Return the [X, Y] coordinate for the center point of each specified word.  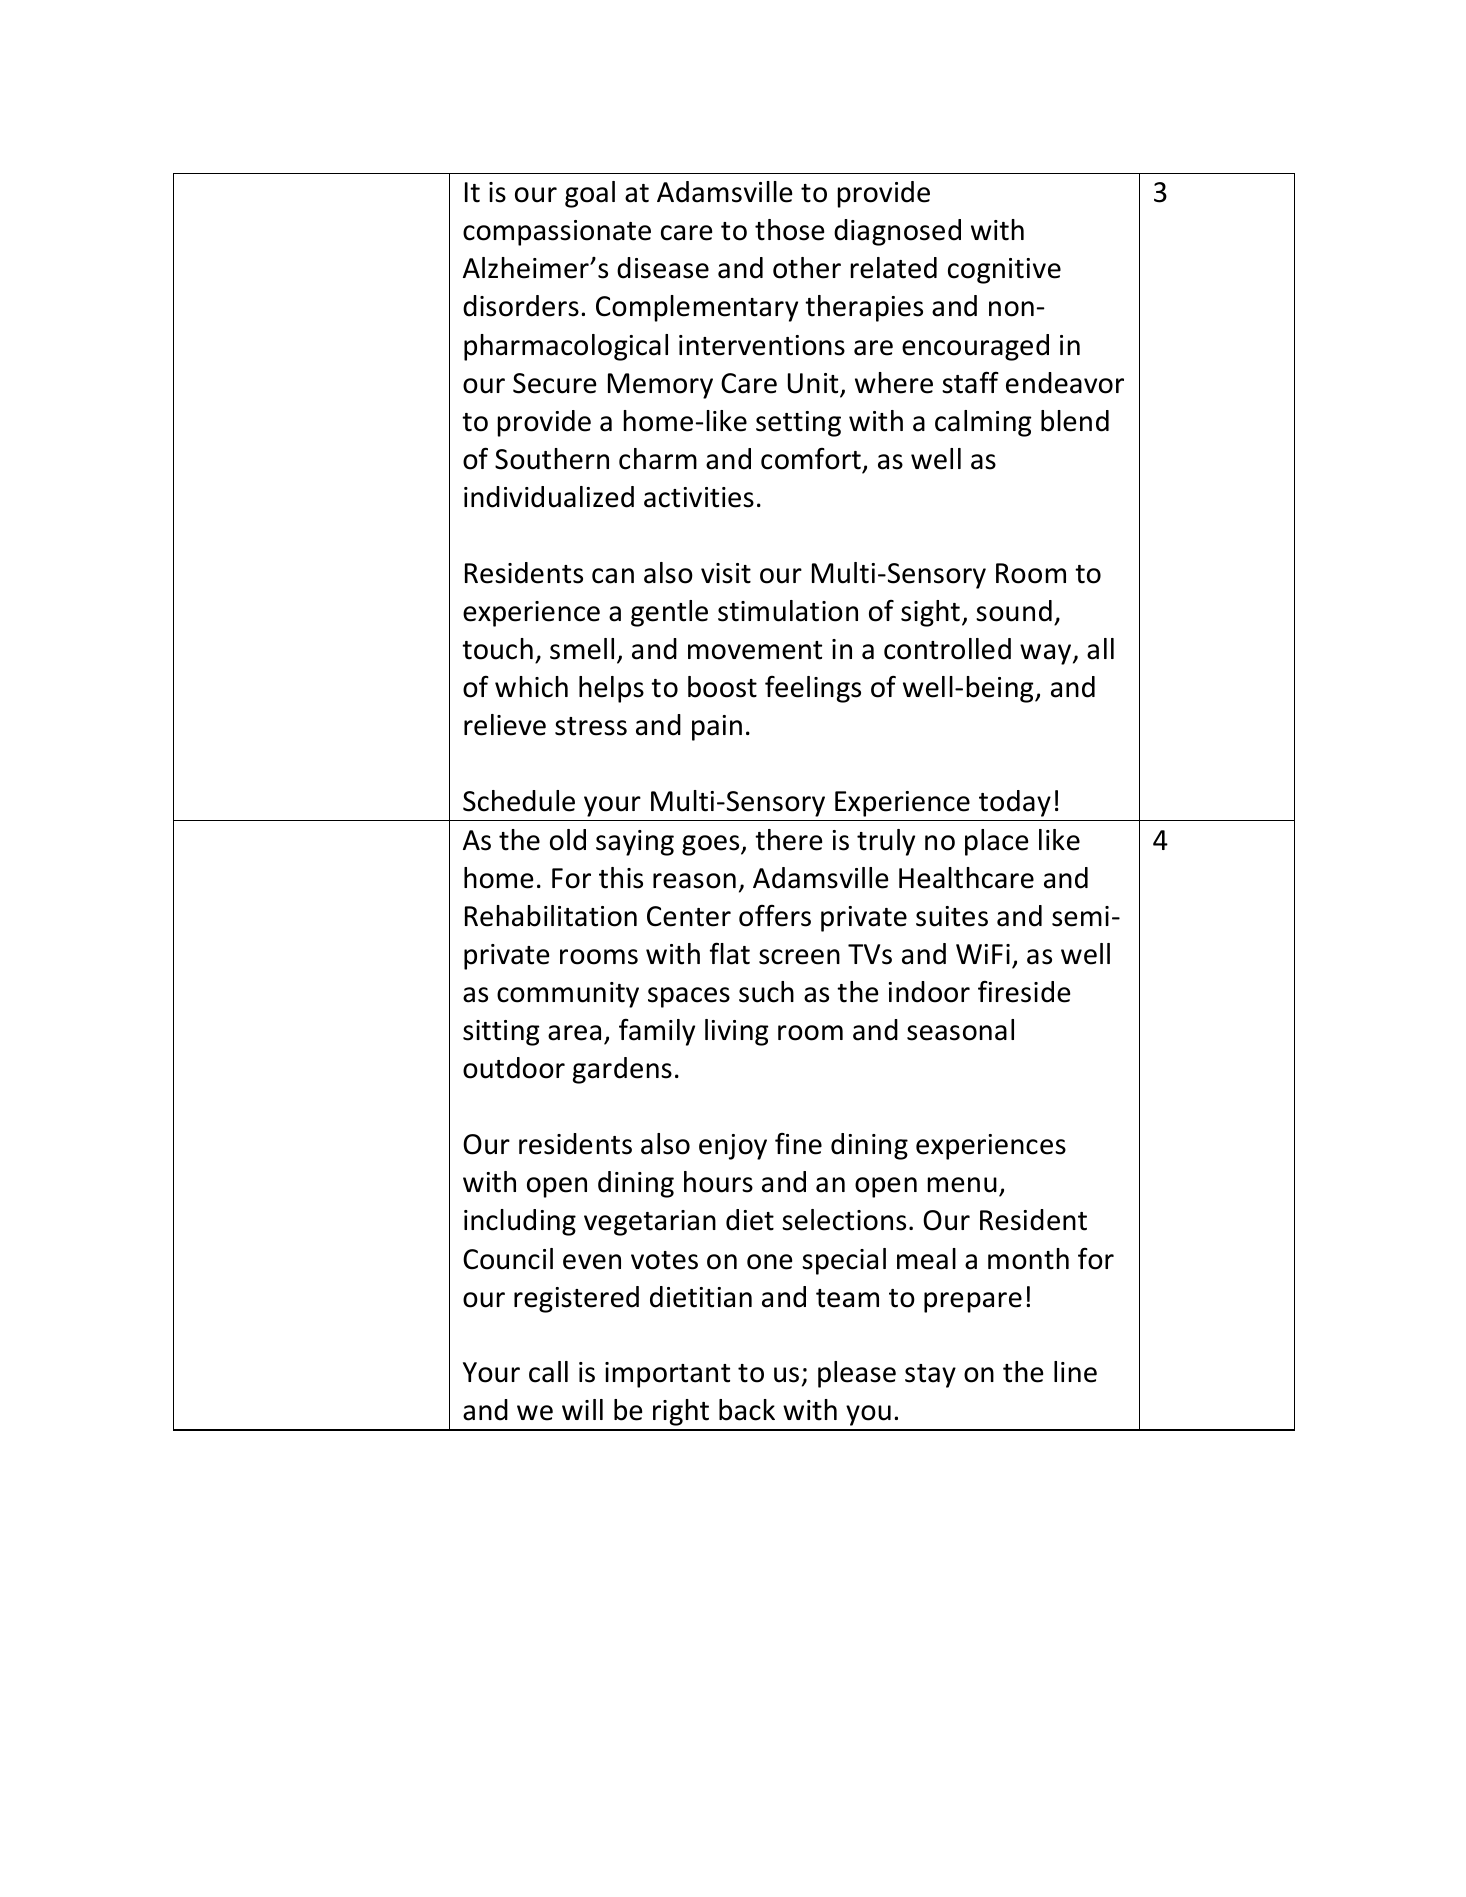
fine [798, 1144]
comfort [811, 459]
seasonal [960, 1030]
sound [1014, 611]
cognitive [1004, 271]
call [548, 1372]
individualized [549, 497]
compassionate [557, 233]
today [1015, 803]
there [788, 840]
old [568, 840]
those [789, 230]
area [574, 1033]
